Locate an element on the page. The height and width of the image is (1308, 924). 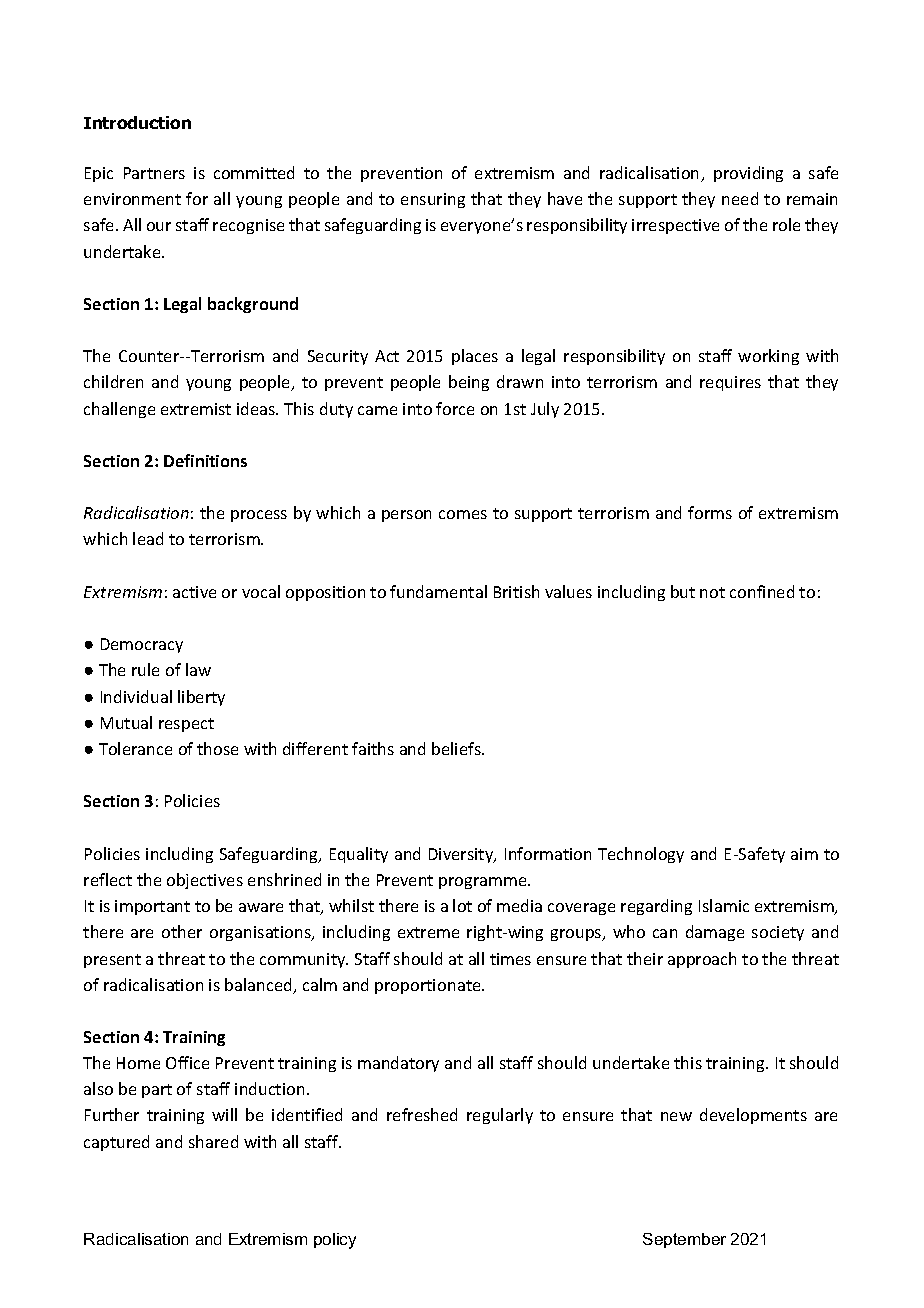
shared is located at coordinates (213, 1141).
